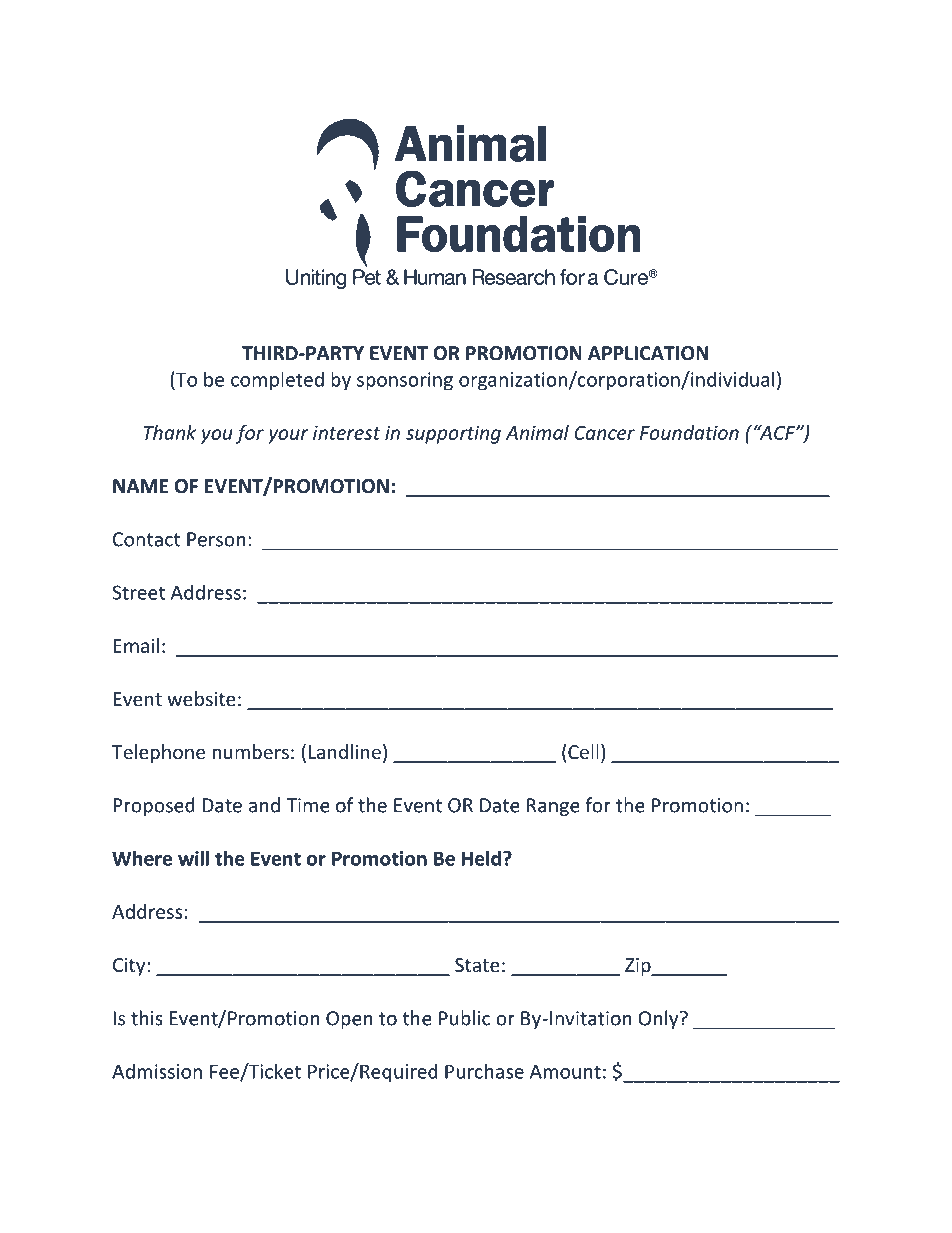 The height and width of the screenshot is (1233, 952). Describe the element at coordinates (405, 381) in the screenshot. I see `sponsoring` at that location.
